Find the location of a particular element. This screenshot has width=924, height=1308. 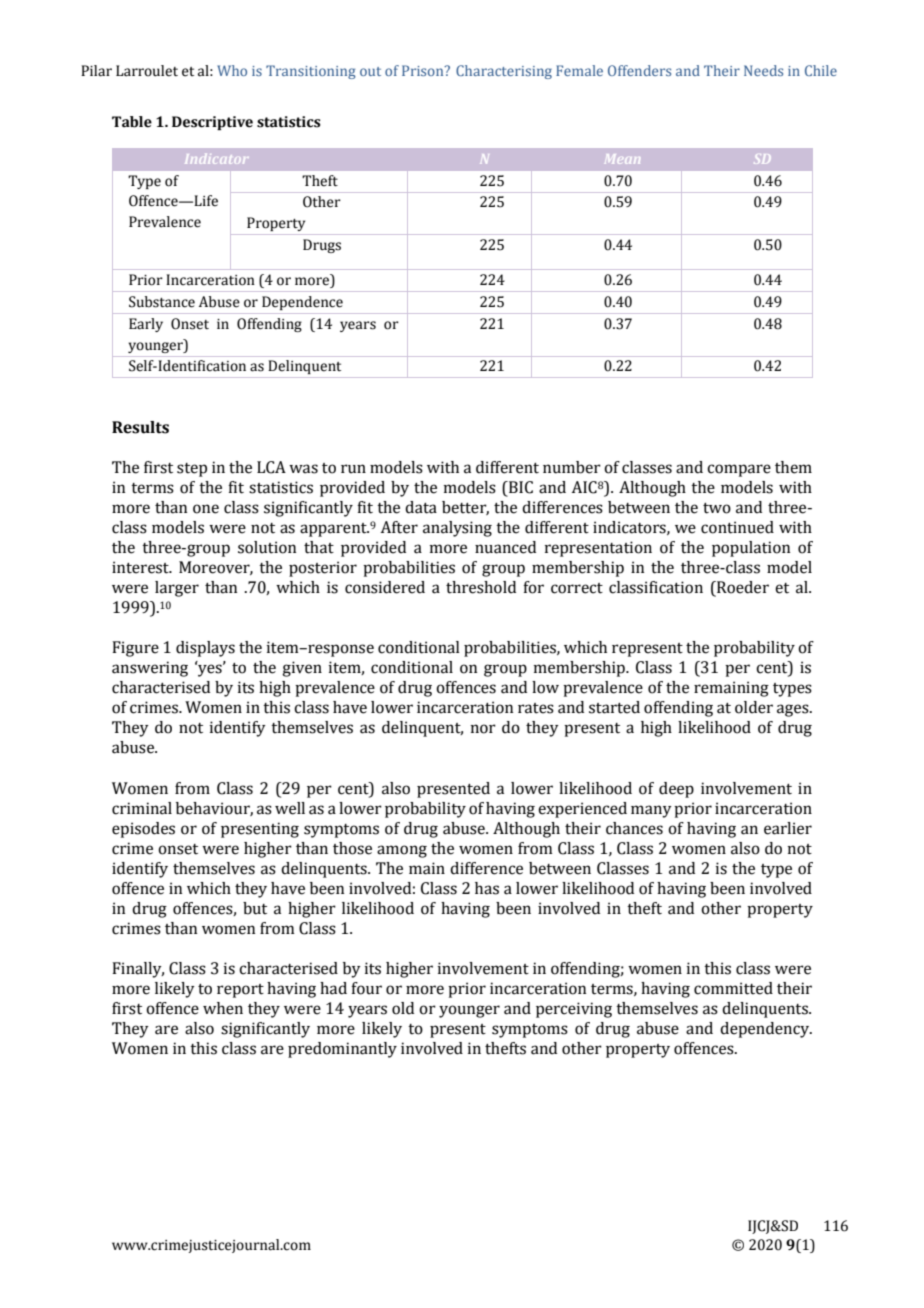

threshold is located at coordinates (481, 587).
